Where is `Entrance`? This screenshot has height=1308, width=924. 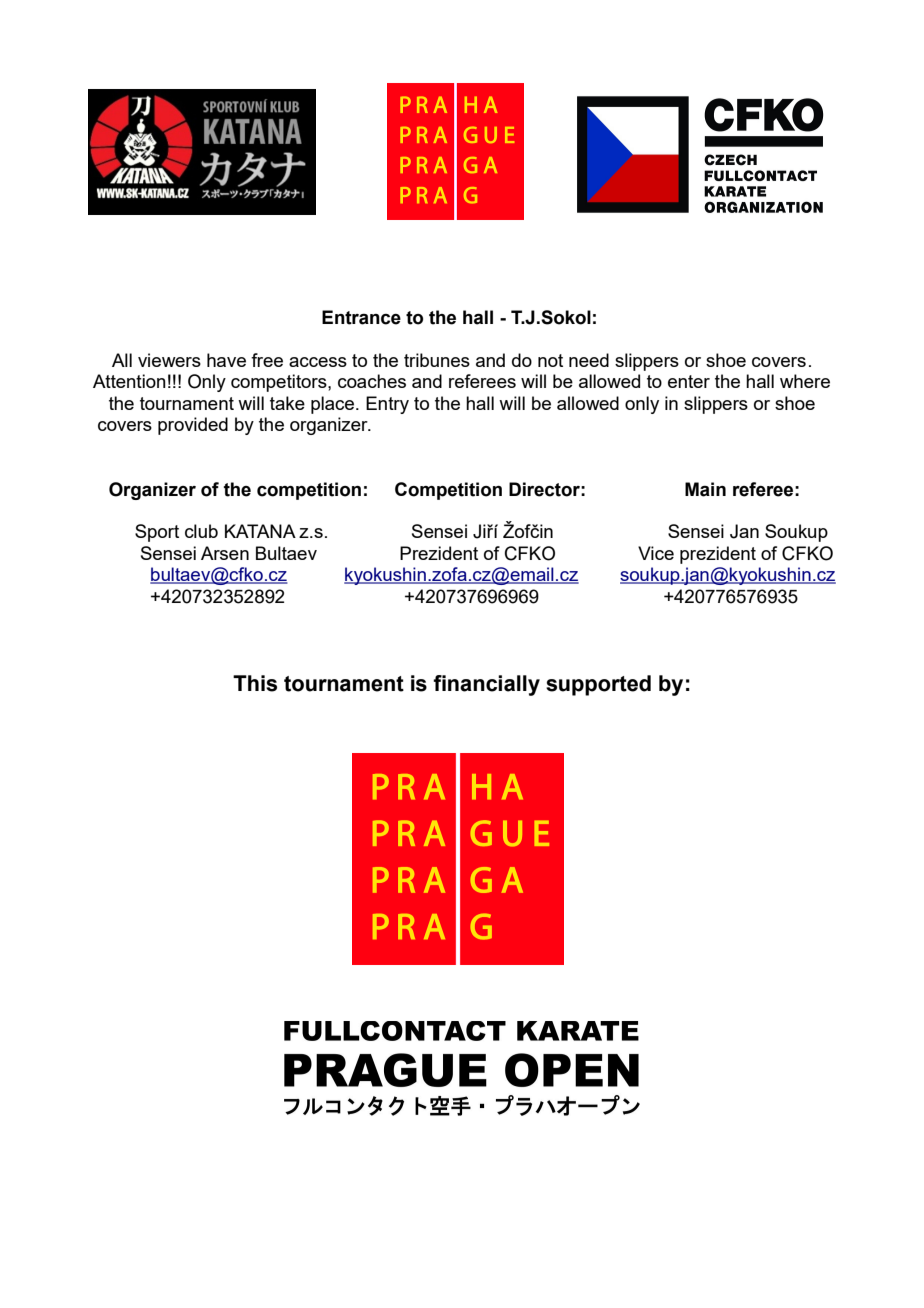
Entrance is located at coordinates (361, 317).
